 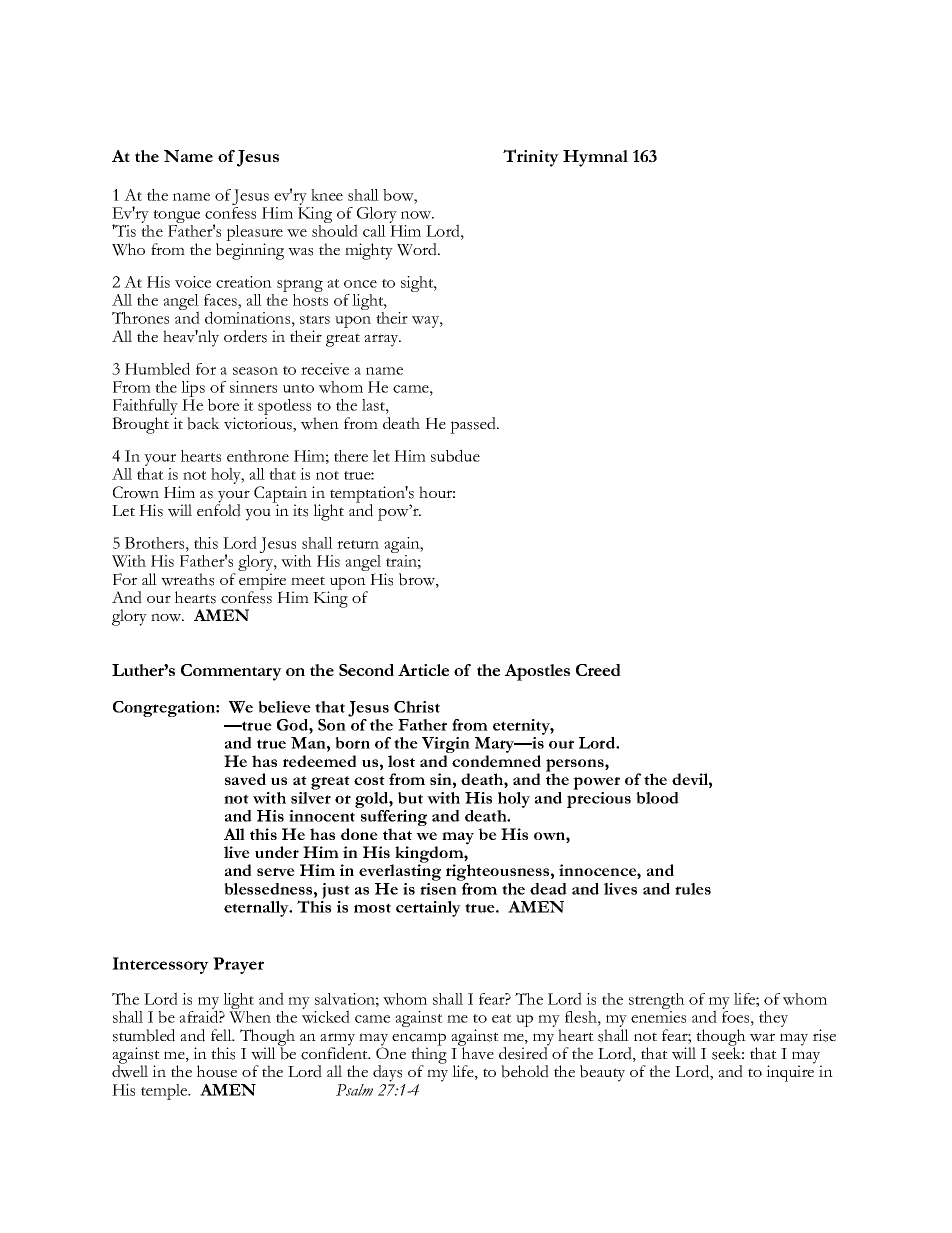 What do you see at coordinates (657, 798) in the screenshot?
I see `blood` at bounding box center [657, 798].
